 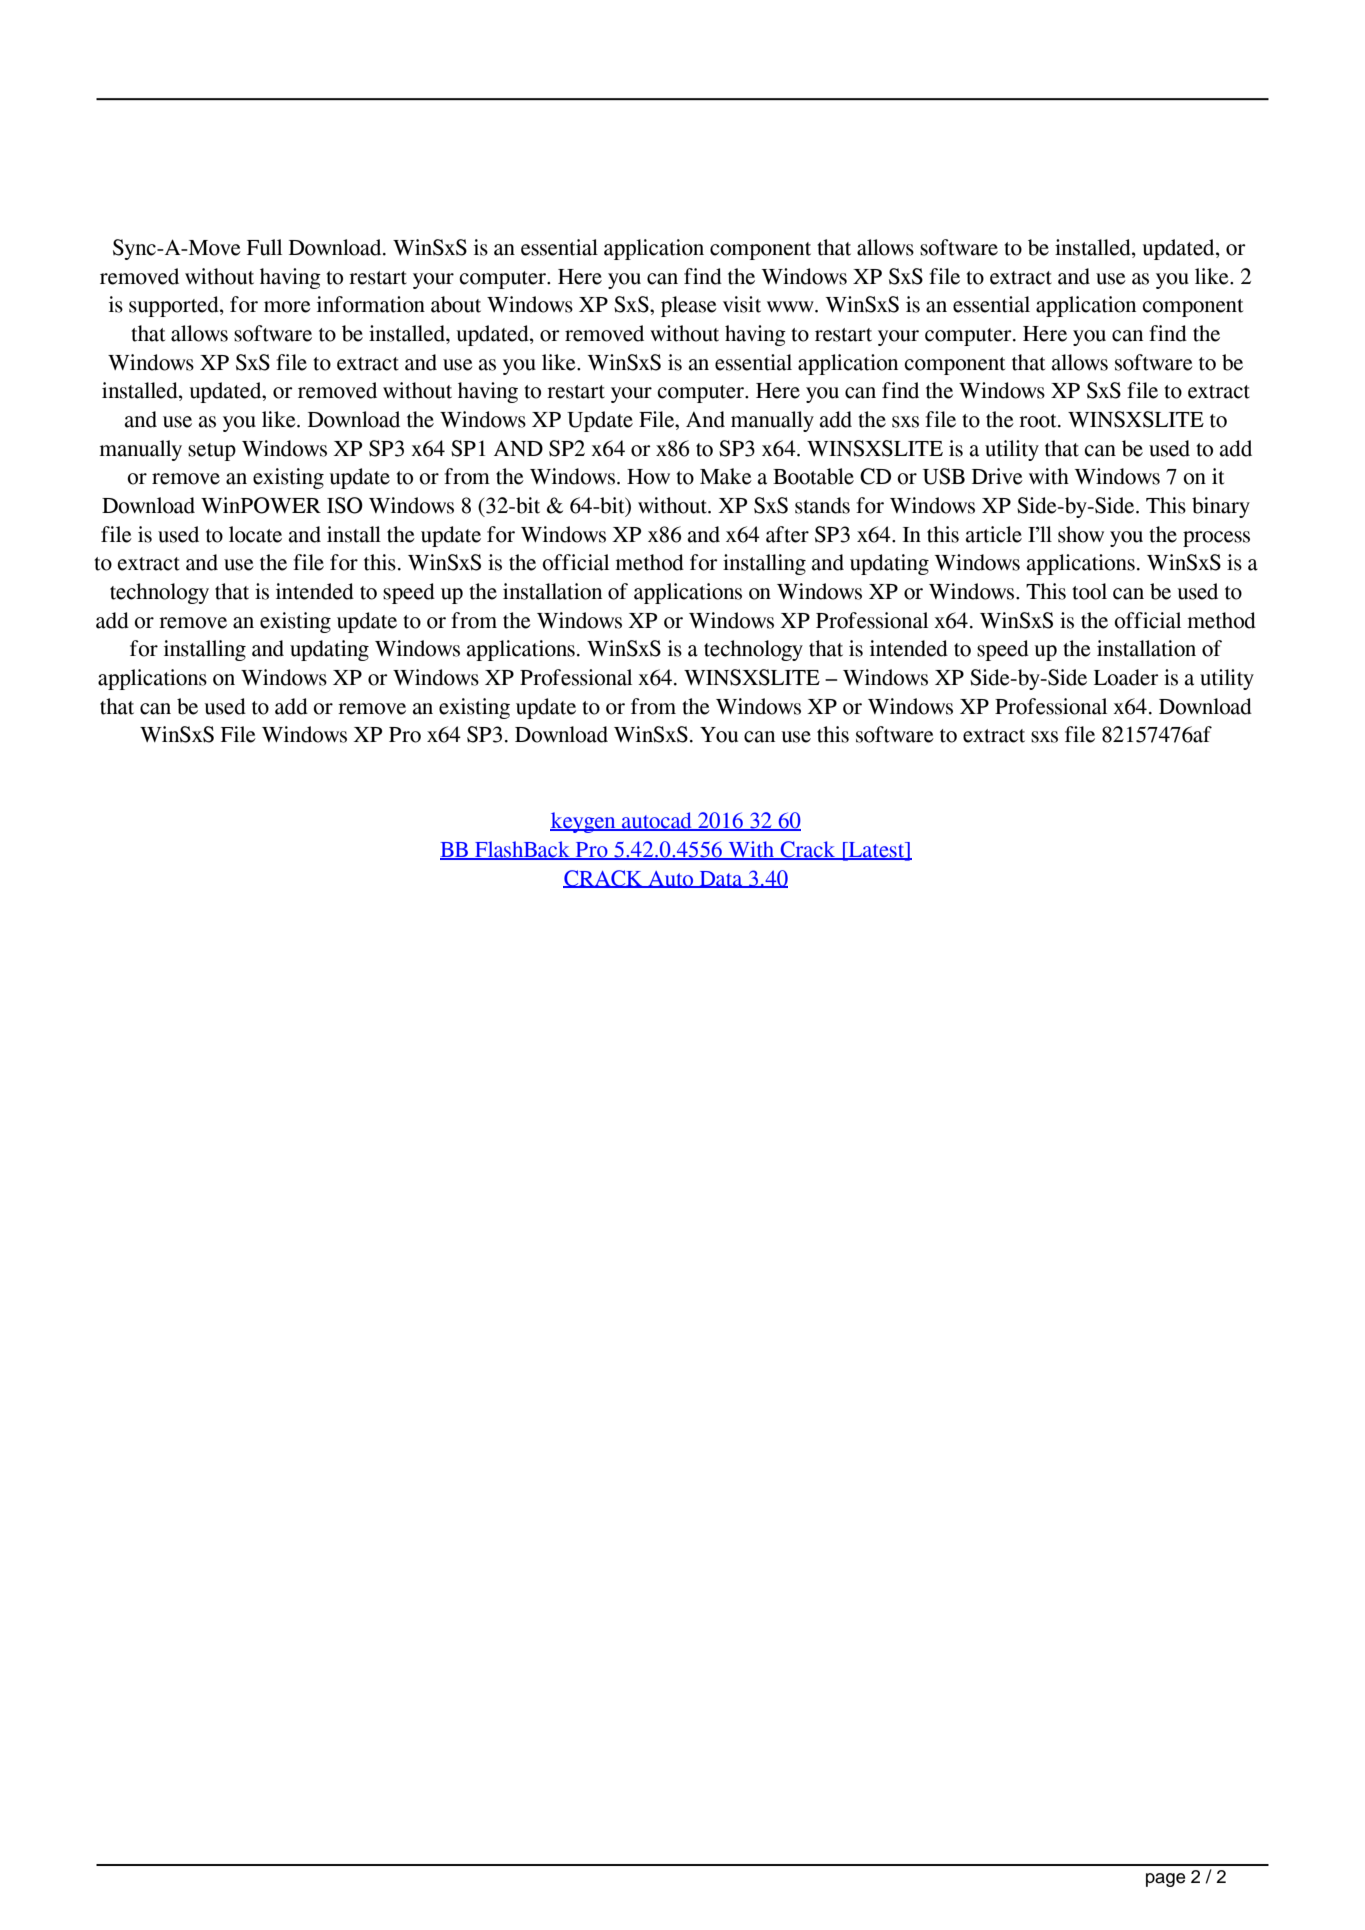 What do you see at coordinates (1165, 1880) in the screenshot?
I see `page` at bounding box center [1165, 1880].
